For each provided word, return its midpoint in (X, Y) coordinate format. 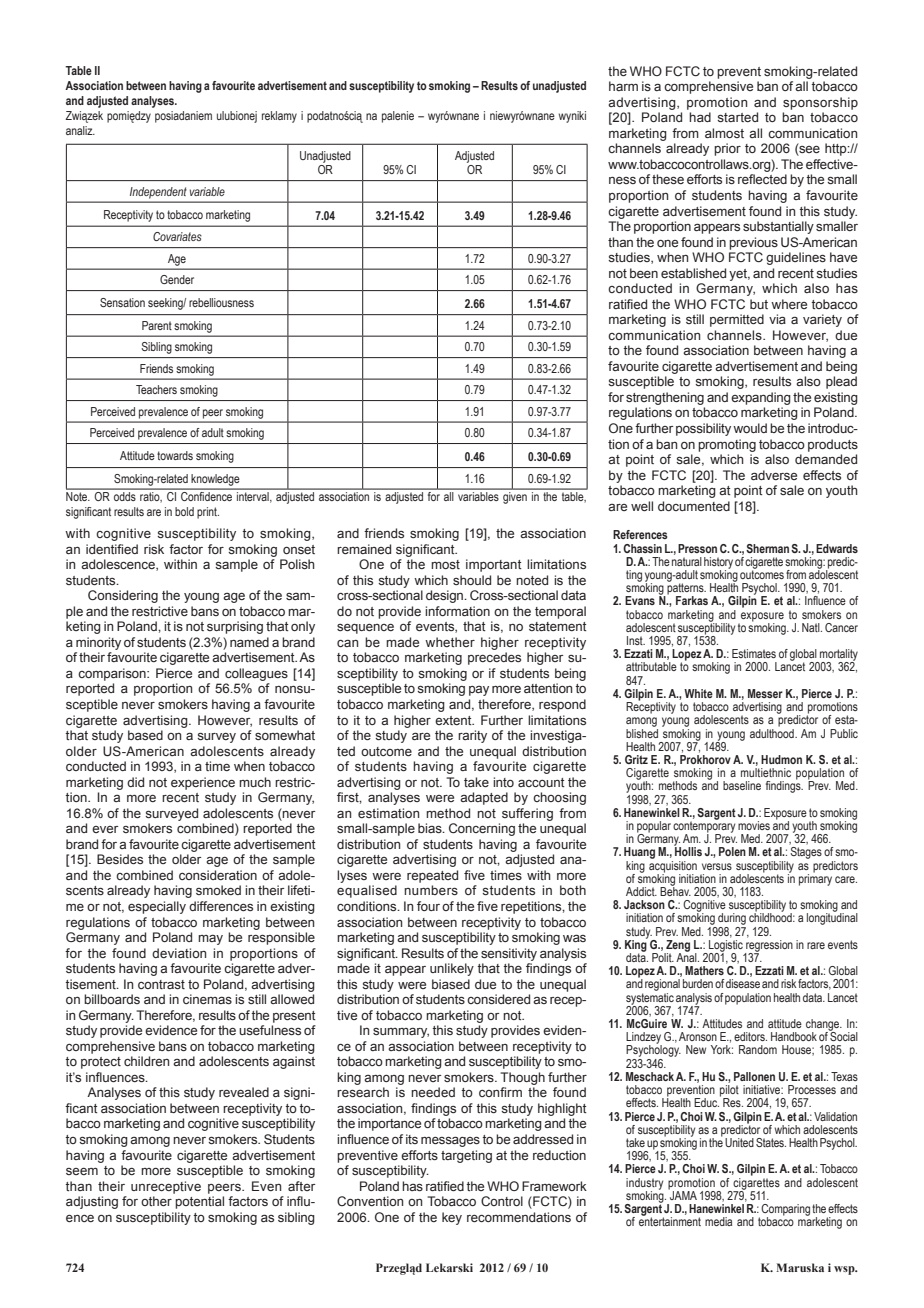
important (494, 565)
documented (694, 506)
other (156, 1201)
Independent (158, 192)
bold (184, 511)
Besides (120, 859)
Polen (732, 851)
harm (623, 86)
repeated (432, 876)
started (737, 117)
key (452, 1218)
